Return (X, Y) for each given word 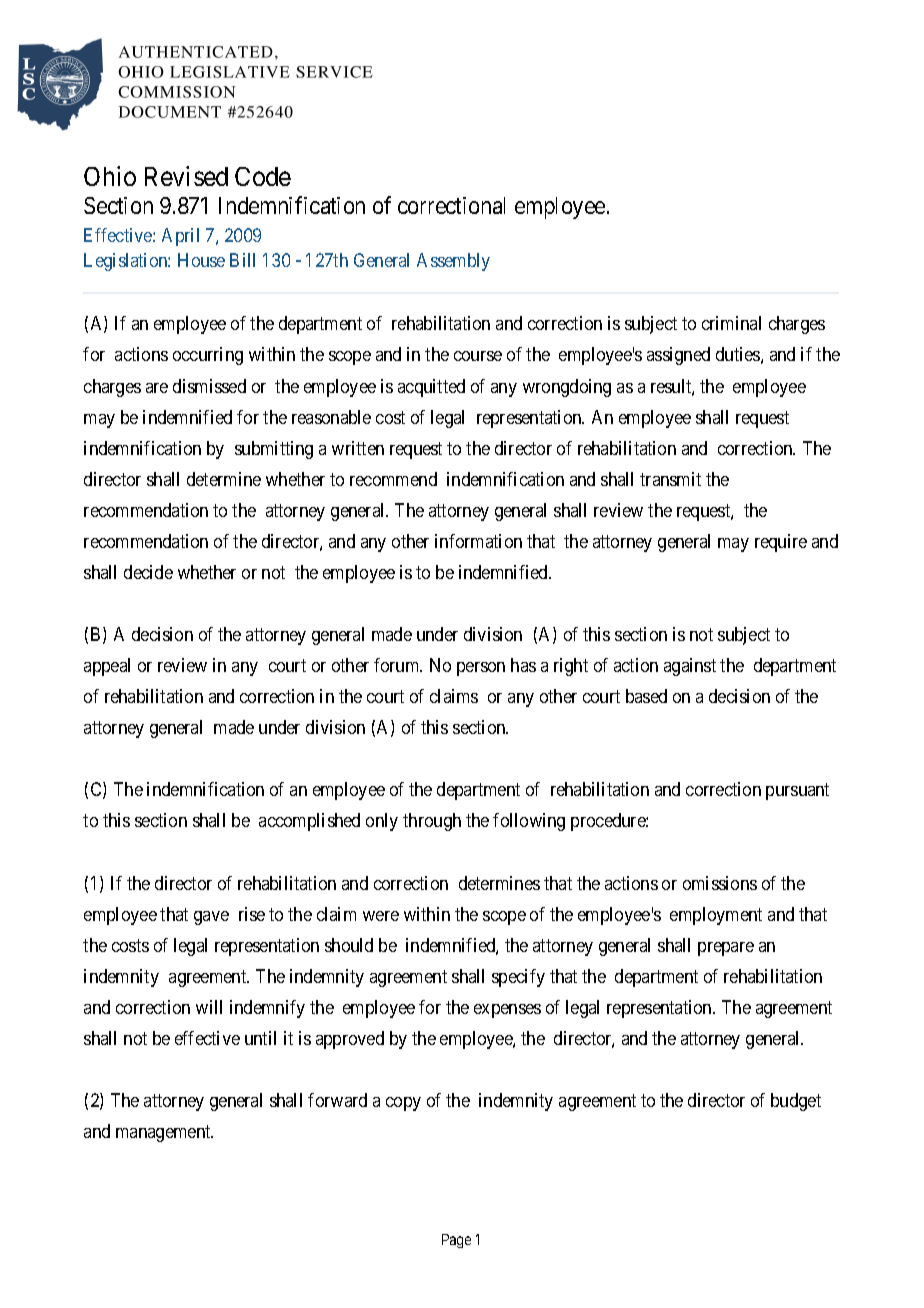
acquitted (431, 388)
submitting (274, 450)
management (164, 1133)
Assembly (453, 262)
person (481, 669)
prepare (726, 949)
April (180, 237)
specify (518, 978)
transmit (670, 479)
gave (211, 918)
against (690, 667)
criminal (731, 323)
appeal (107, 667)
